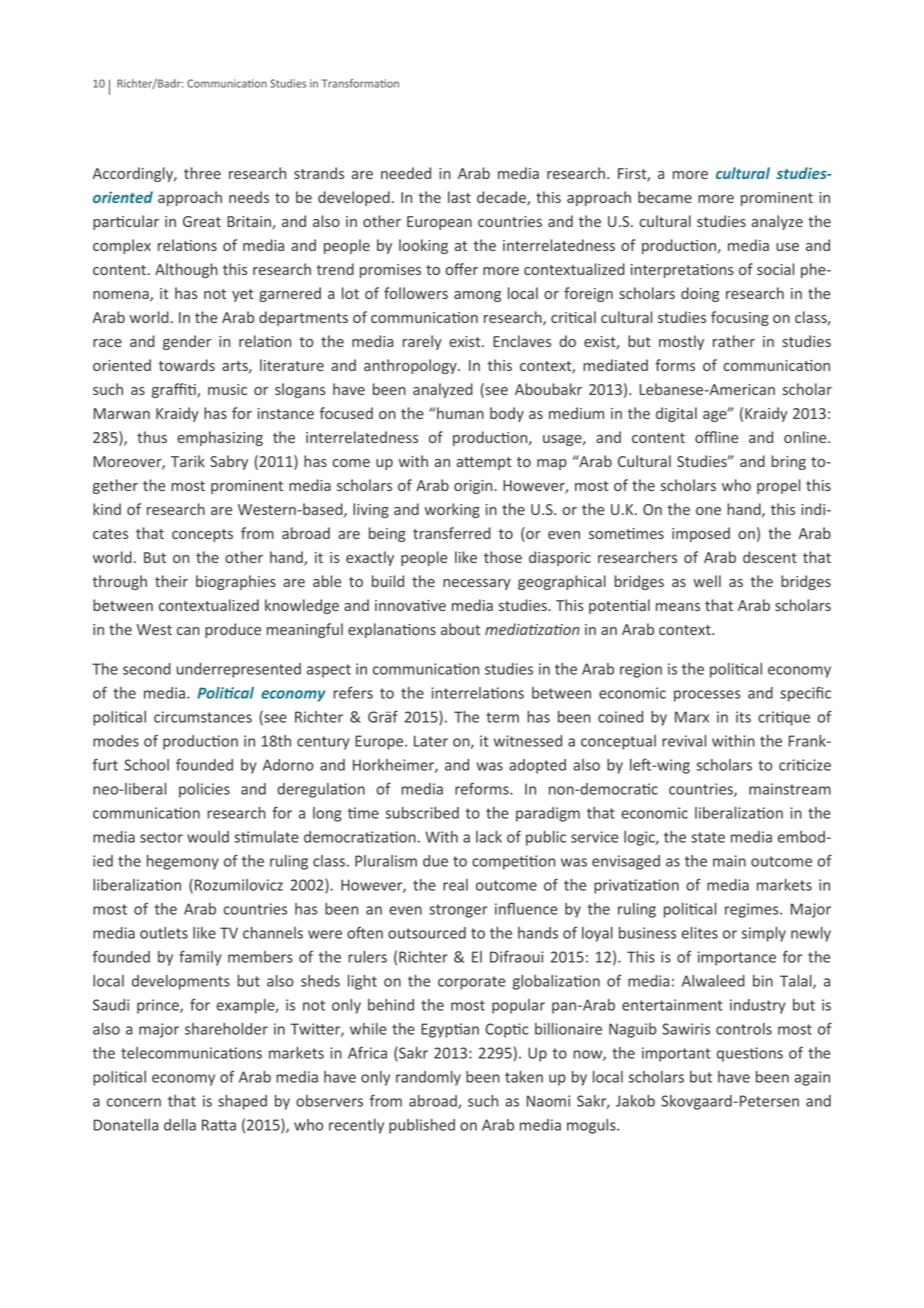 This screenshot has height=1308, width=924. What do you see at coordinates (406, 173) in the screenshot?
I see `needed` at bounding box center [406, 173].
